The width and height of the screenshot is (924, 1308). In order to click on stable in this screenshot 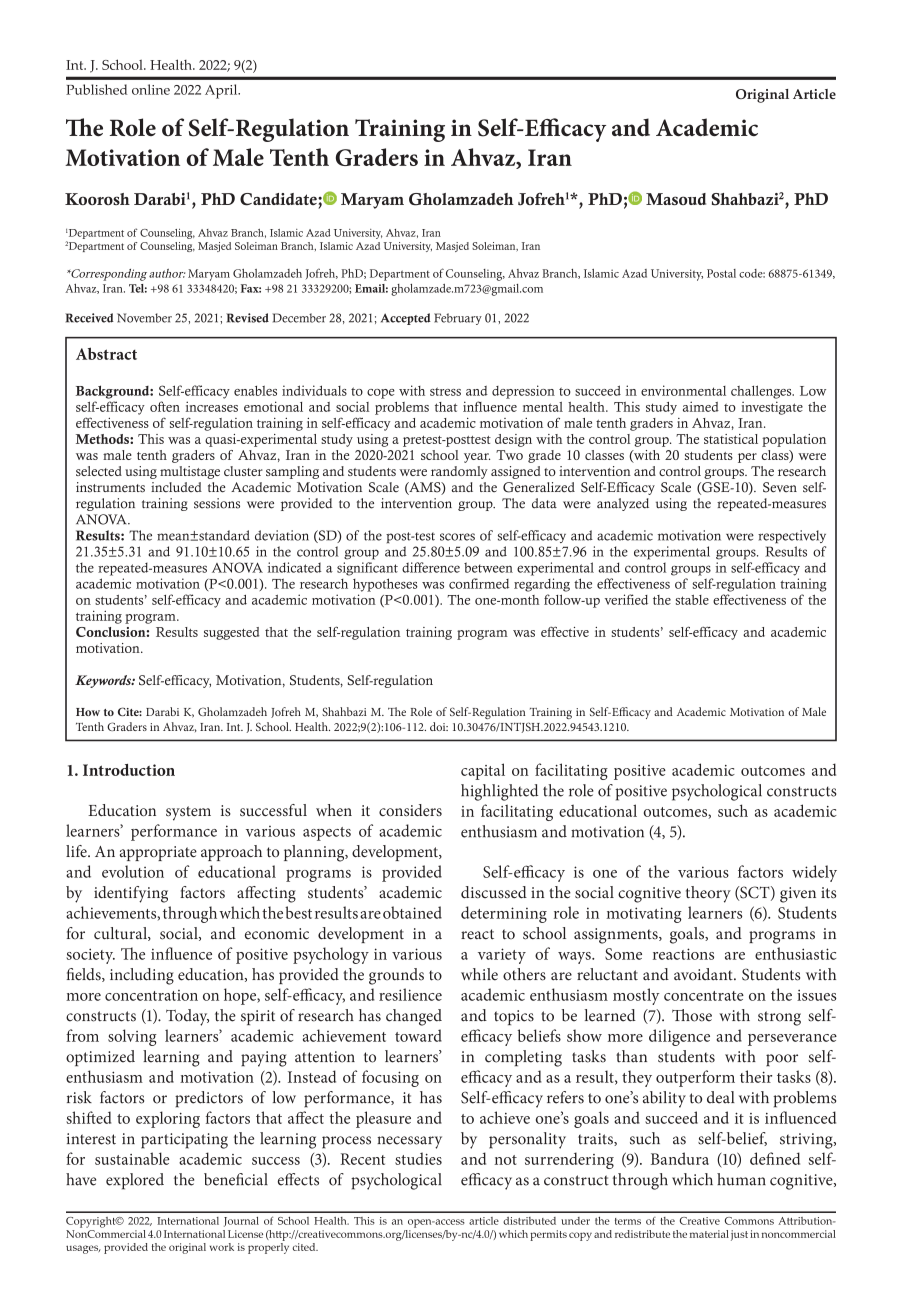, I will do `click(692, 600)`.
